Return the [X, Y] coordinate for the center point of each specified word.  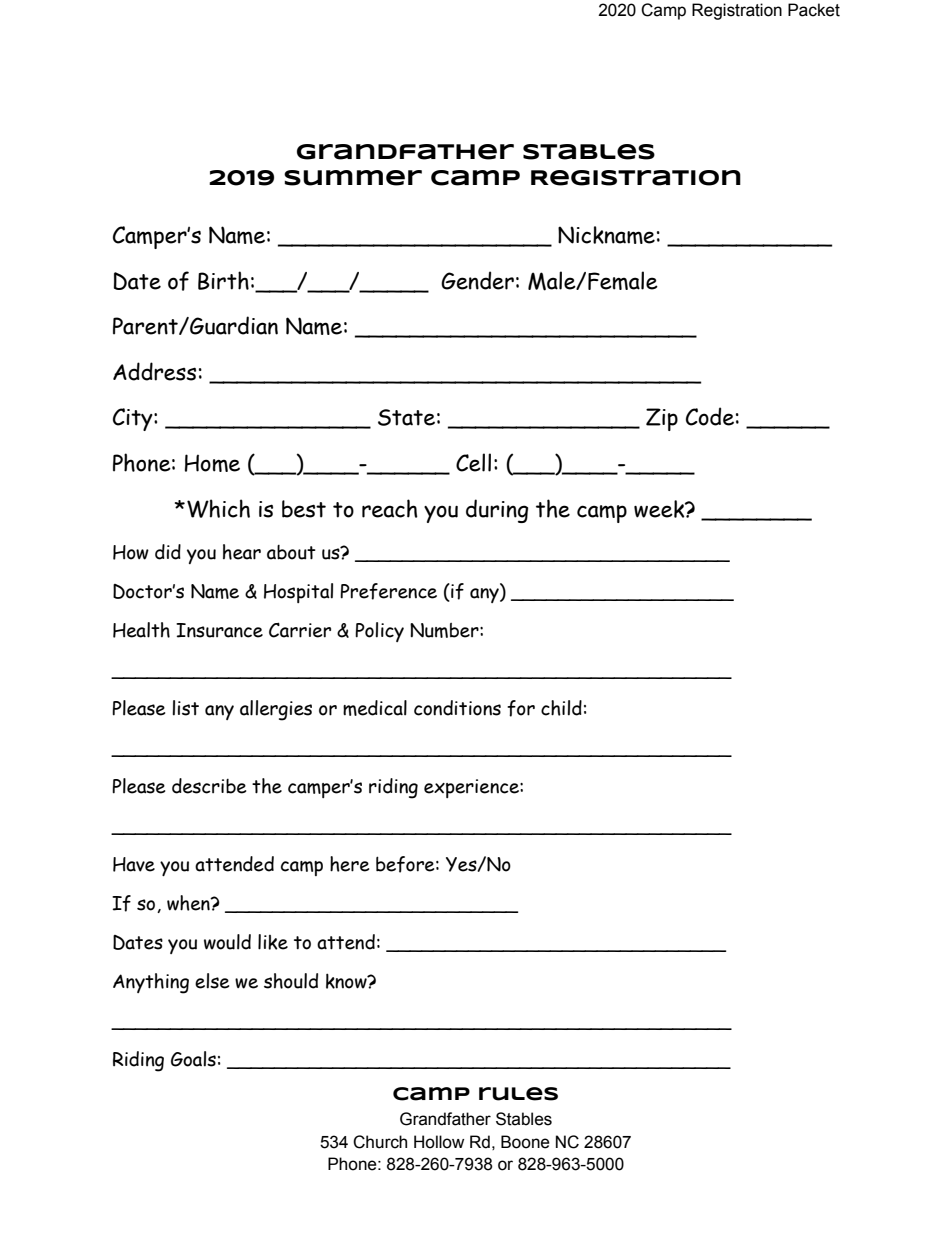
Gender [477, 280]
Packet [814, 10]
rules [518, 1094]
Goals [193, 1059]
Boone [525, 1142]
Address [154, 371]
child [561, 708]
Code [710, 416]
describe [209, 786]
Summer [353, 178]
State [406, 417]
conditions [457, 708]
